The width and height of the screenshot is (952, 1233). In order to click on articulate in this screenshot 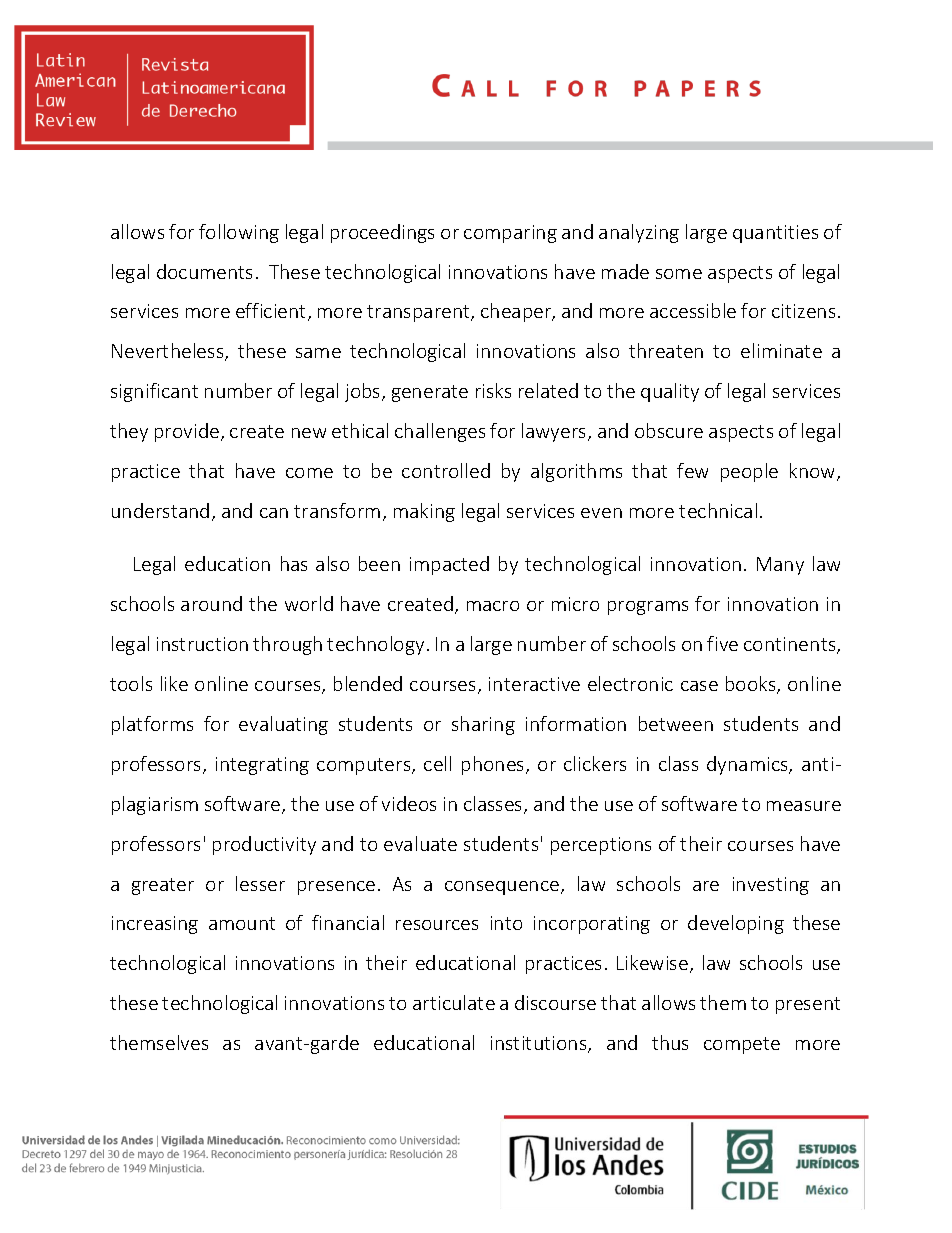, I will do `click(454, 1002)`.
